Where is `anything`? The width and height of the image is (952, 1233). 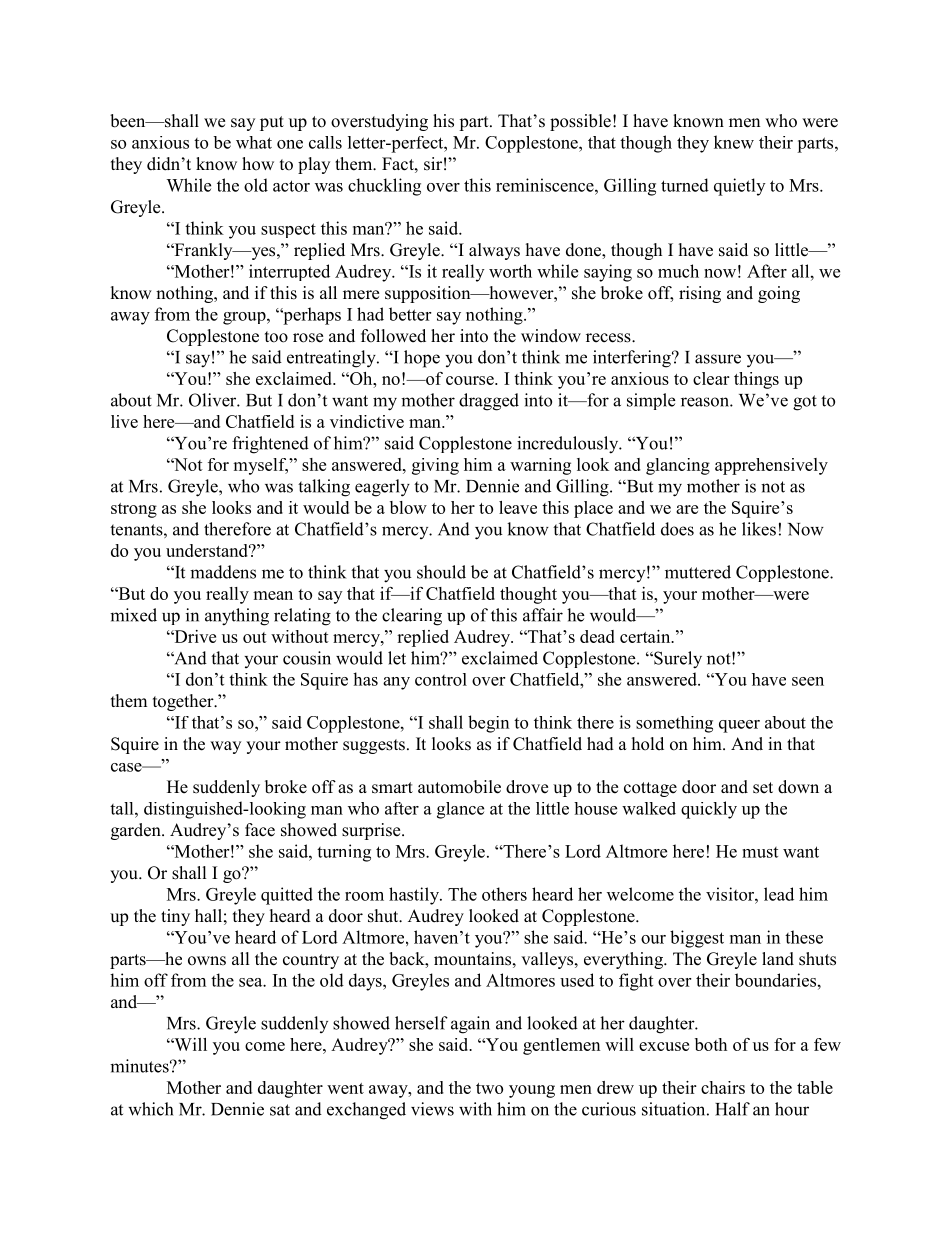
anything is located at coordinates (237, 617).
